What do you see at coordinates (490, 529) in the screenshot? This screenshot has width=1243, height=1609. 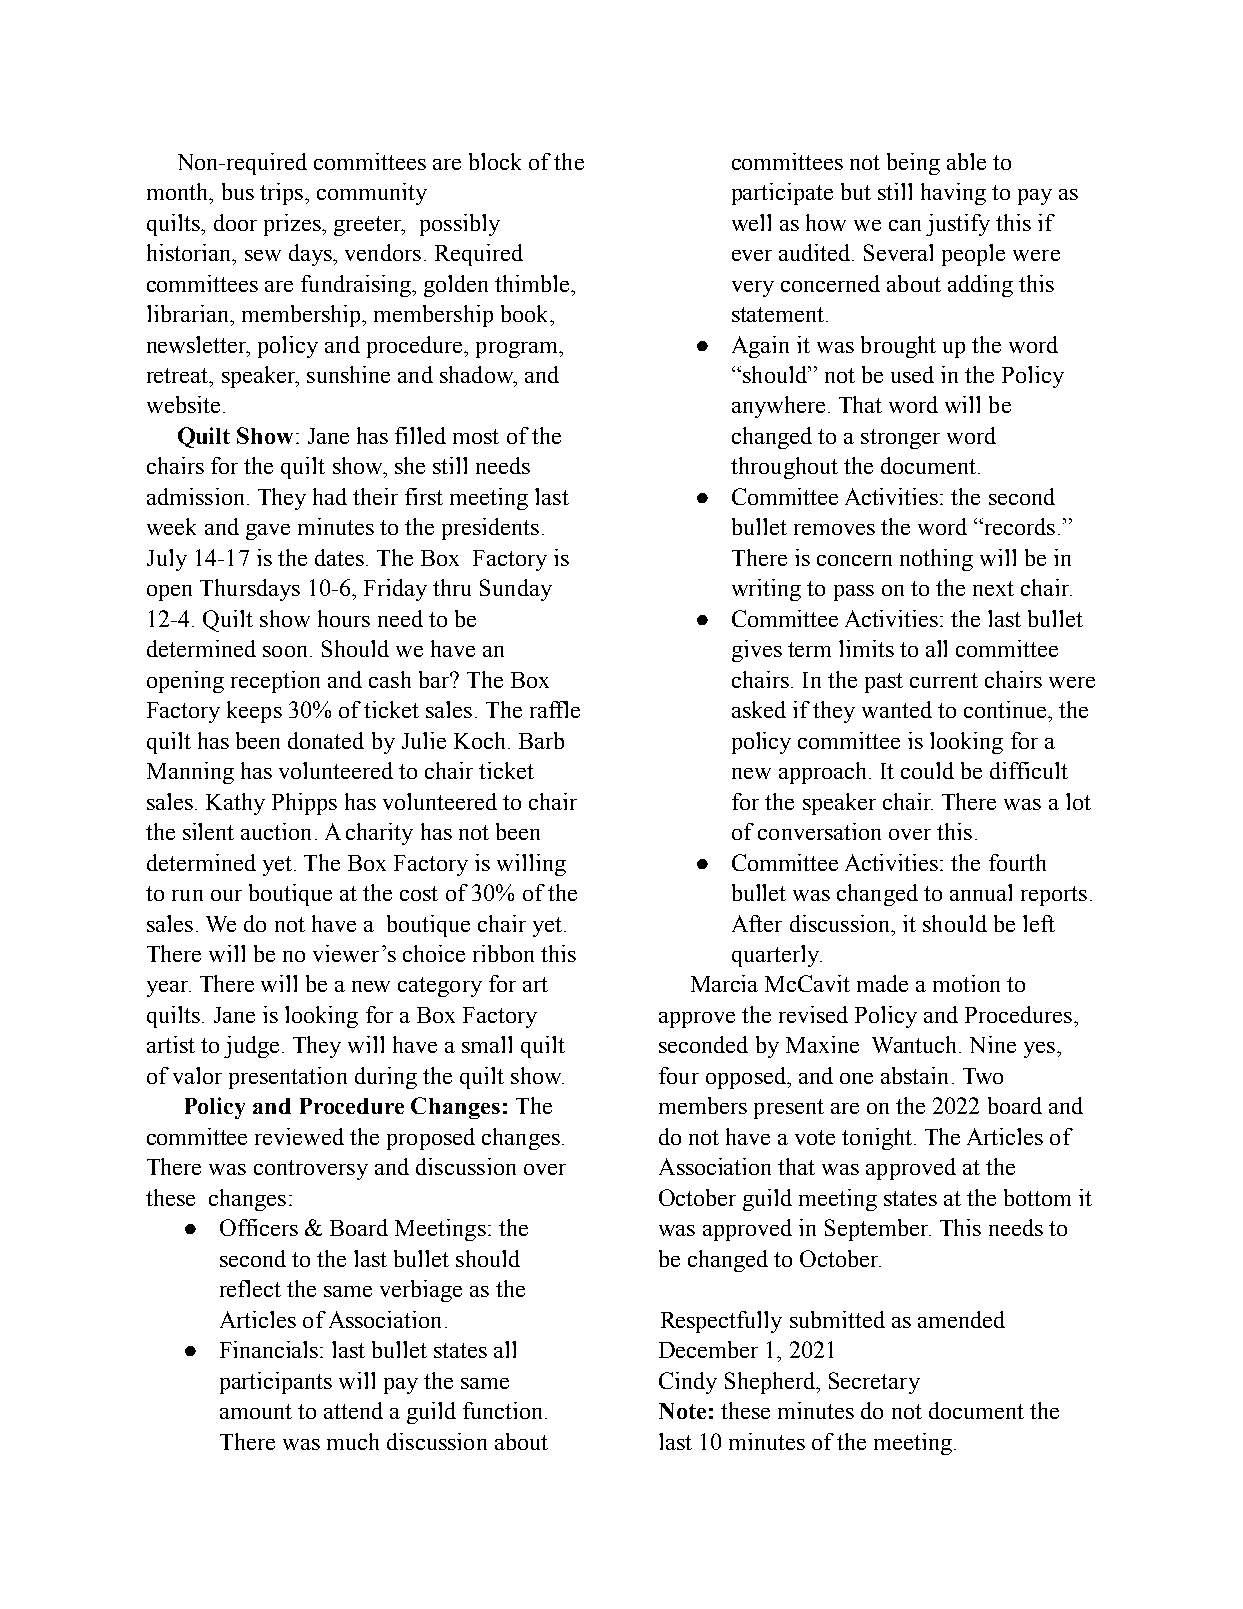 I see `presidents` at bounding box center [490, 529].
